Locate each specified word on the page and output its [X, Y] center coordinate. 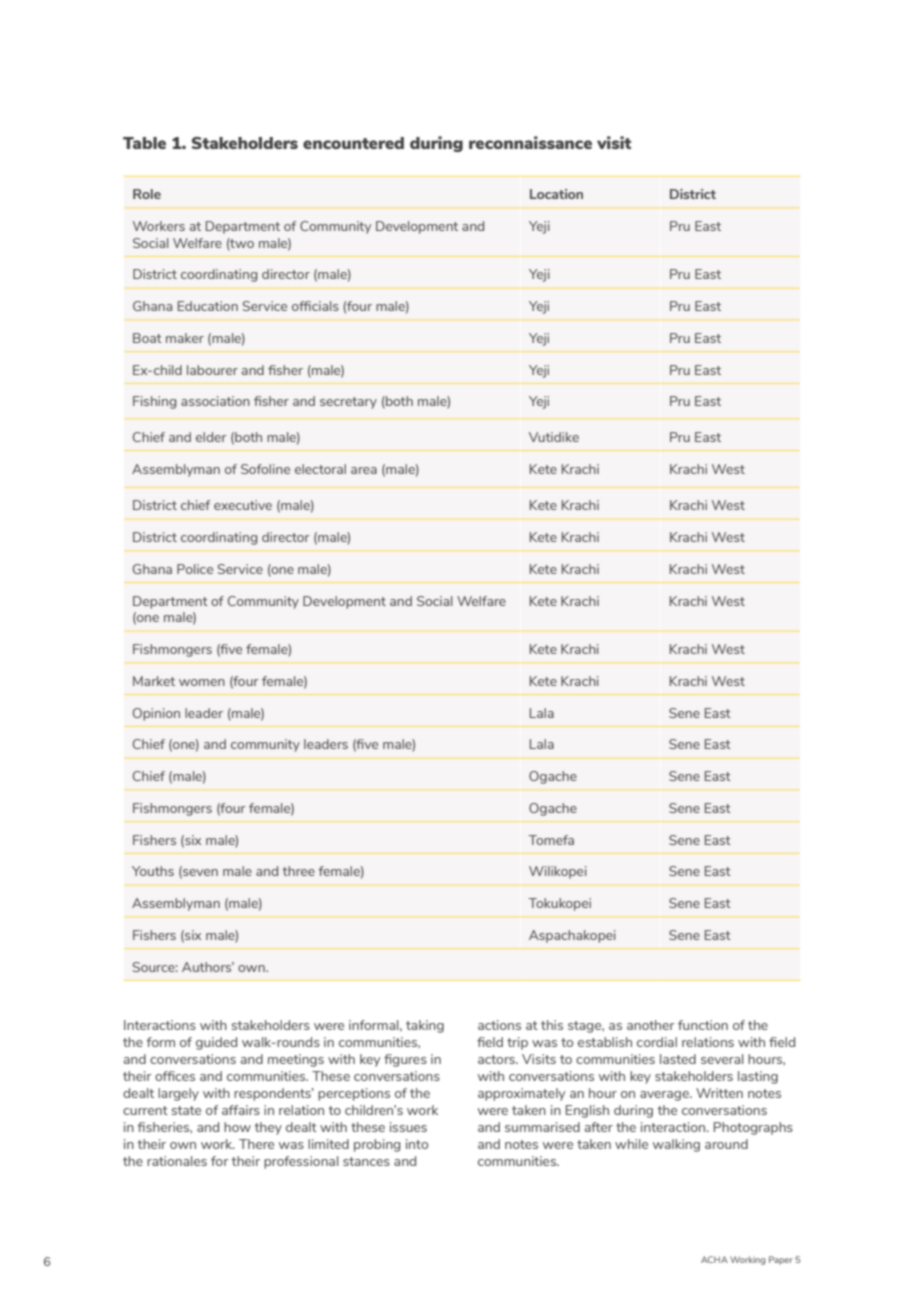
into [417, 1144]
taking [425, 1026]
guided [216, 1043]
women [202, 682]
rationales [177, 1161]
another [651, 1025]
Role [147, 194]
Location [556, 194]
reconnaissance [530, 142]
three [299, 871]
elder [211, 437]
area [364, 470]
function [703, 1025]
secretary [348, 403]
